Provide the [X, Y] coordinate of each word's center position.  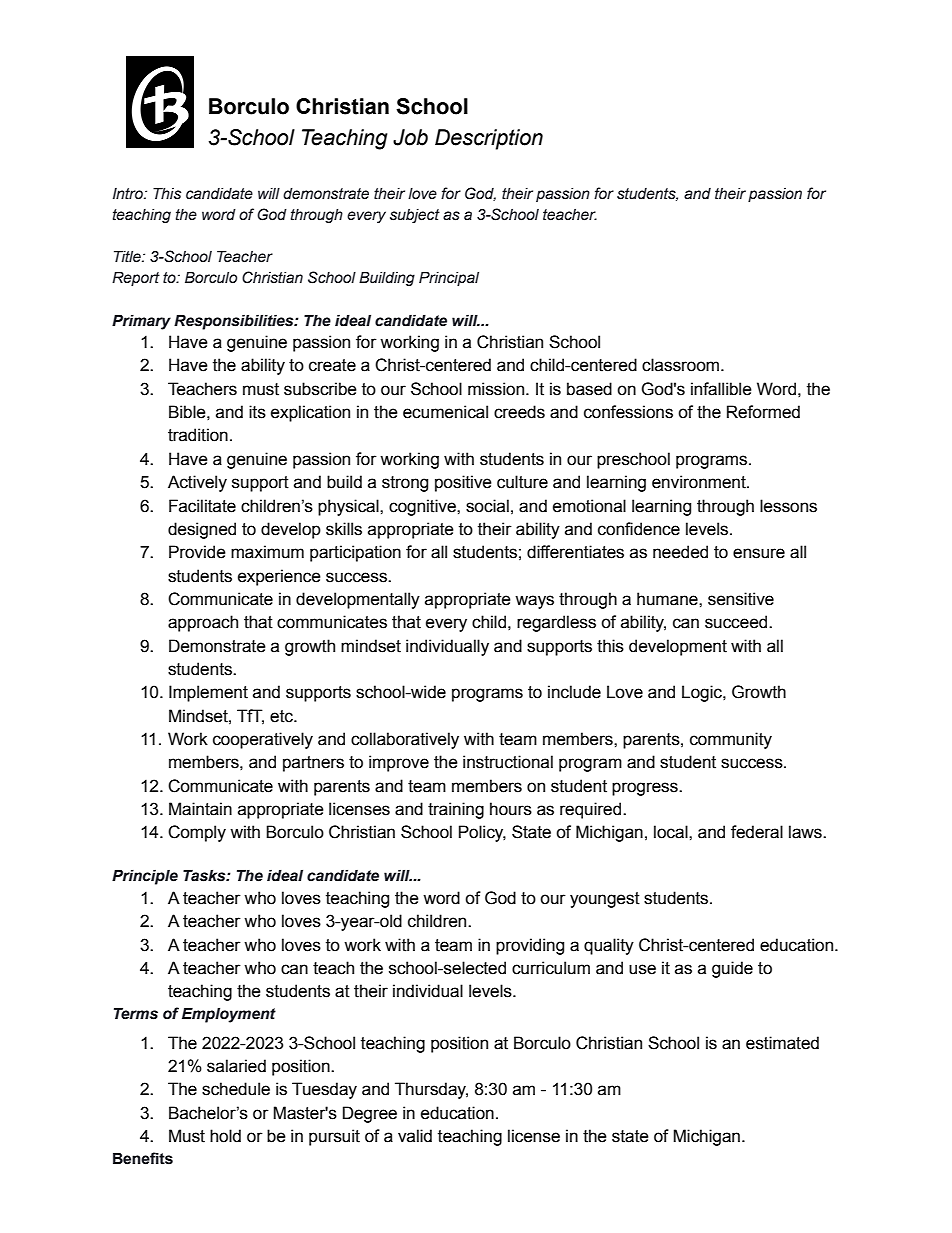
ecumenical [445, 412]
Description [489, 139]
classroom [682, 365]
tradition [198, 435]
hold [225, 1136]
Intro [129, 194]
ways [534, 602]
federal [757, 832]
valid [415, 1136]
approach [203, 623]
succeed [737, 622]
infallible [721, 389]
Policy [482, 833]
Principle [145, 877]
